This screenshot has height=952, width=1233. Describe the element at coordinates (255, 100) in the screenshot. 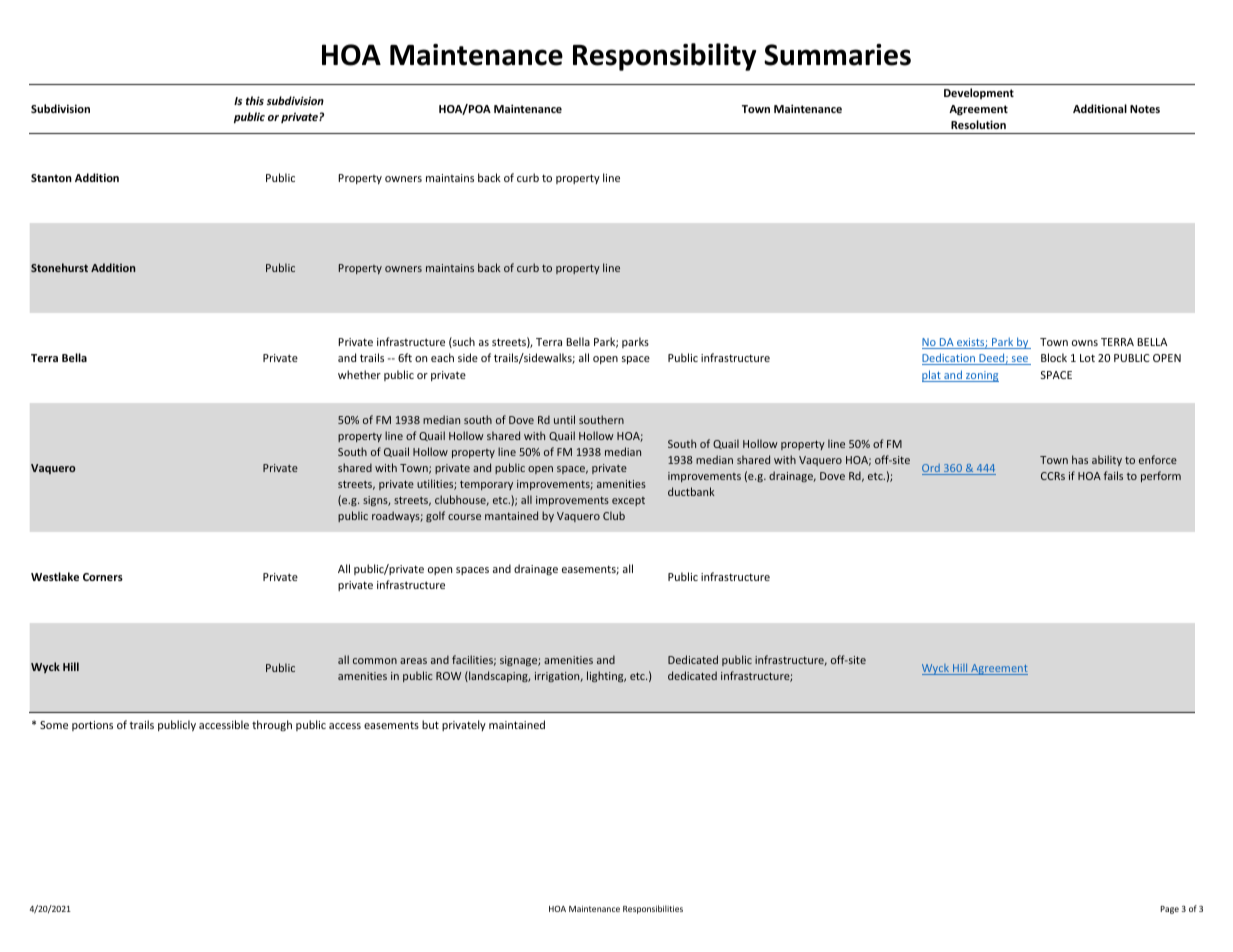

I see `this` at that location.
